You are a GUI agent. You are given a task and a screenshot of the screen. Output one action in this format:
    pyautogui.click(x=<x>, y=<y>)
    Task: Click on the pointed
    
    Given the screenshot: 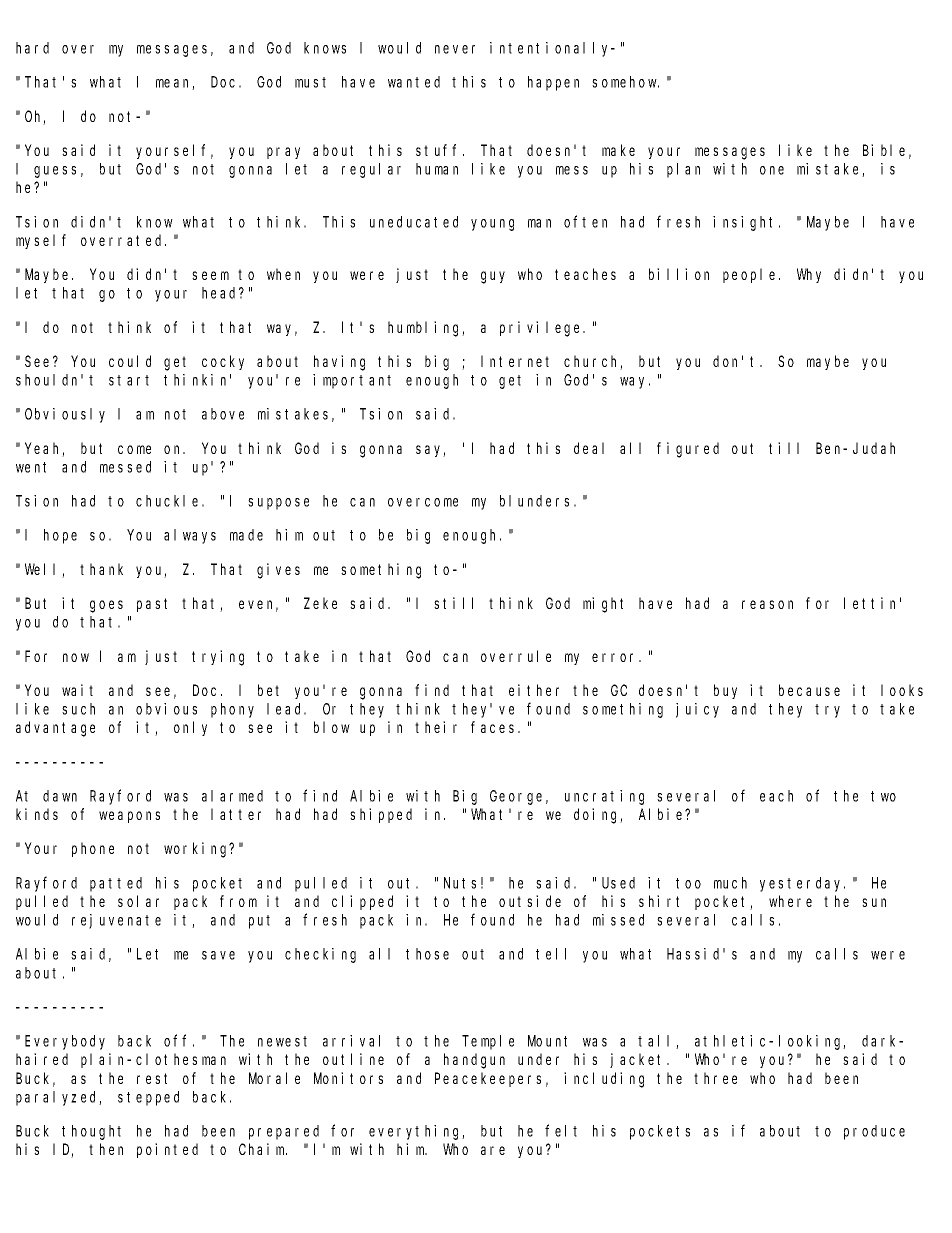 What is the action you would take?
    pyautogui.click(x=167, y=1150)
